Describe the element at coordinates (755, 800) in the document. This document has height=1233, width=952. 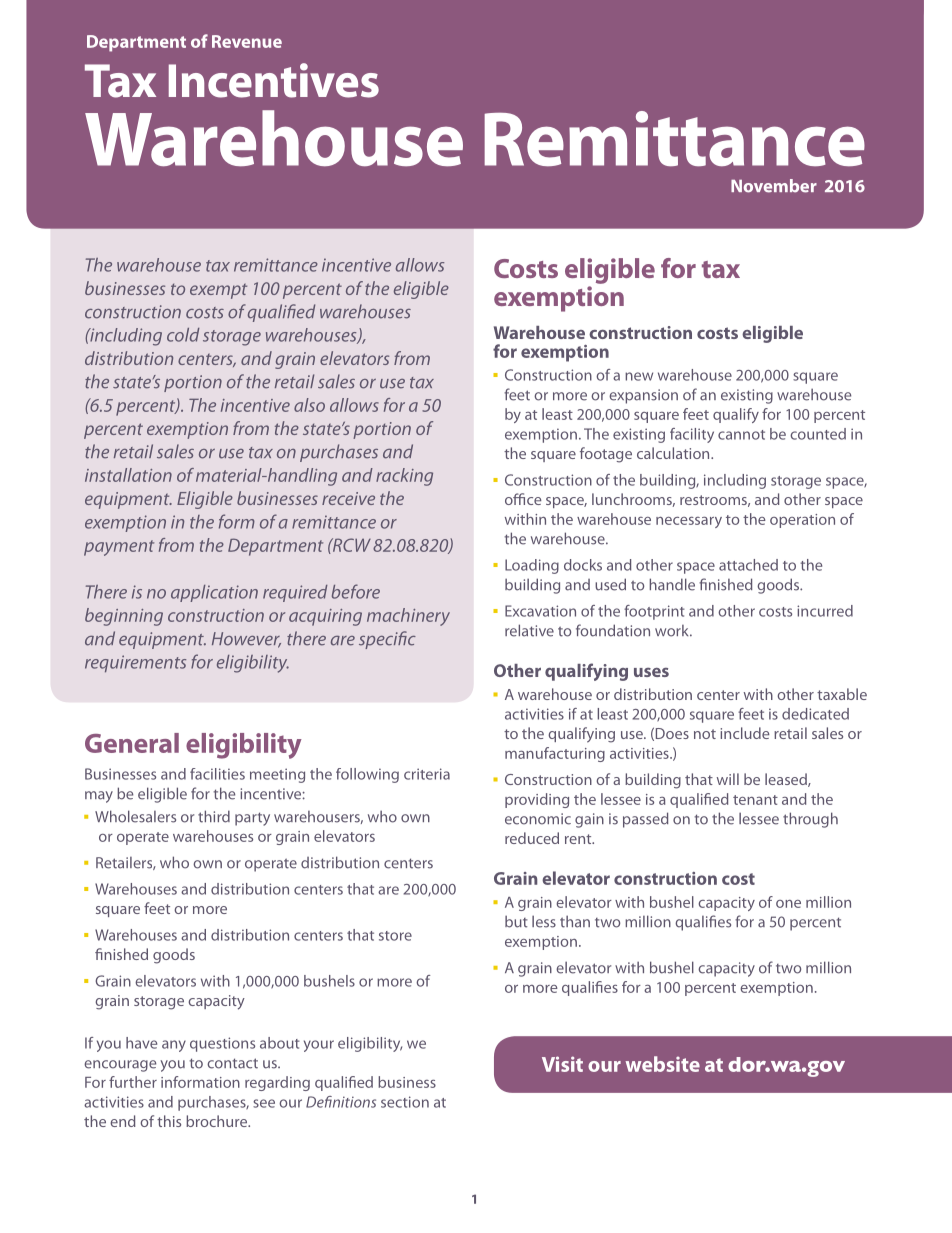
I see `tenant` at that location.
